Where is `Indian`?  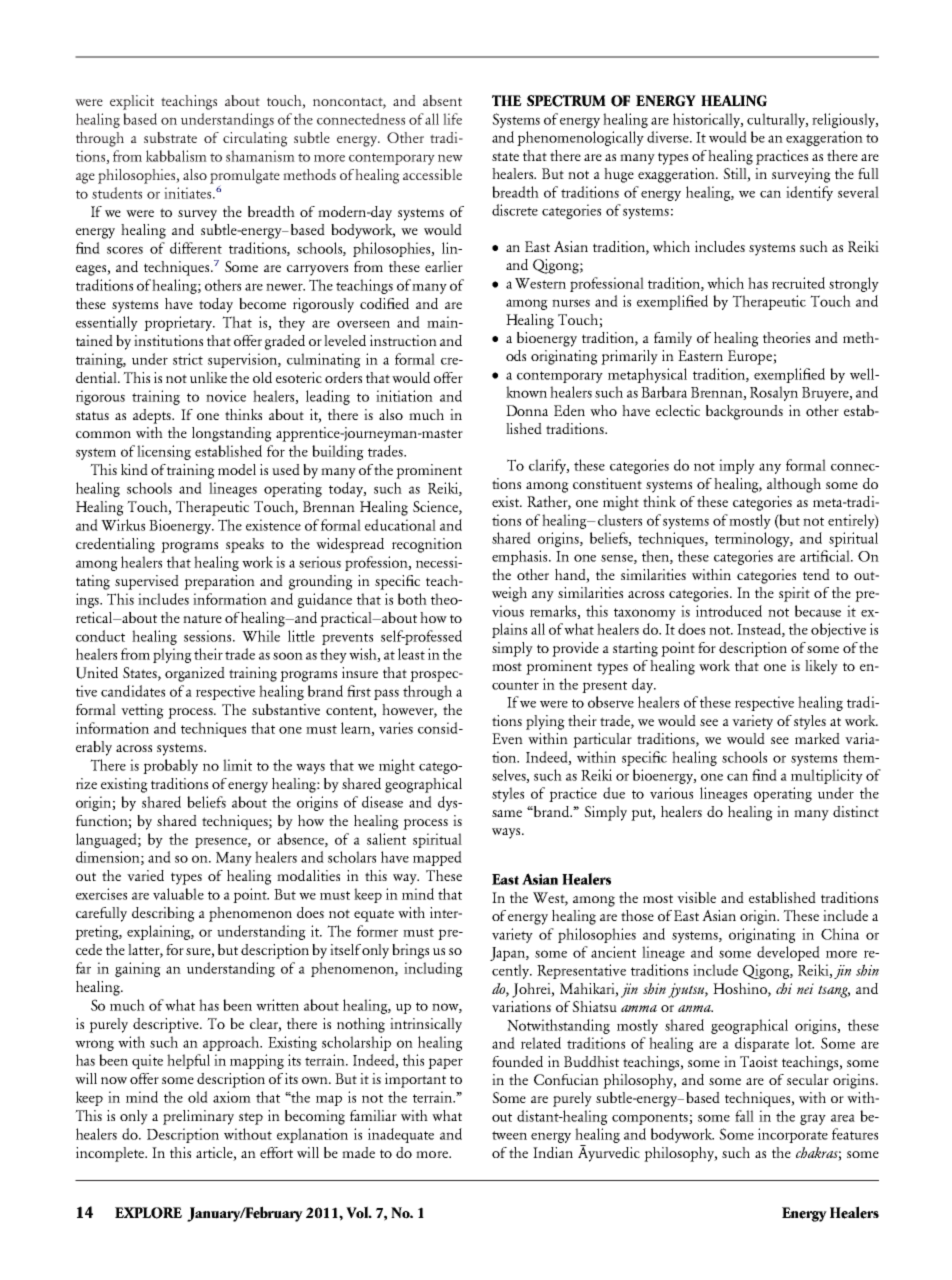
Indian is located at coordinates (553, 1152).
